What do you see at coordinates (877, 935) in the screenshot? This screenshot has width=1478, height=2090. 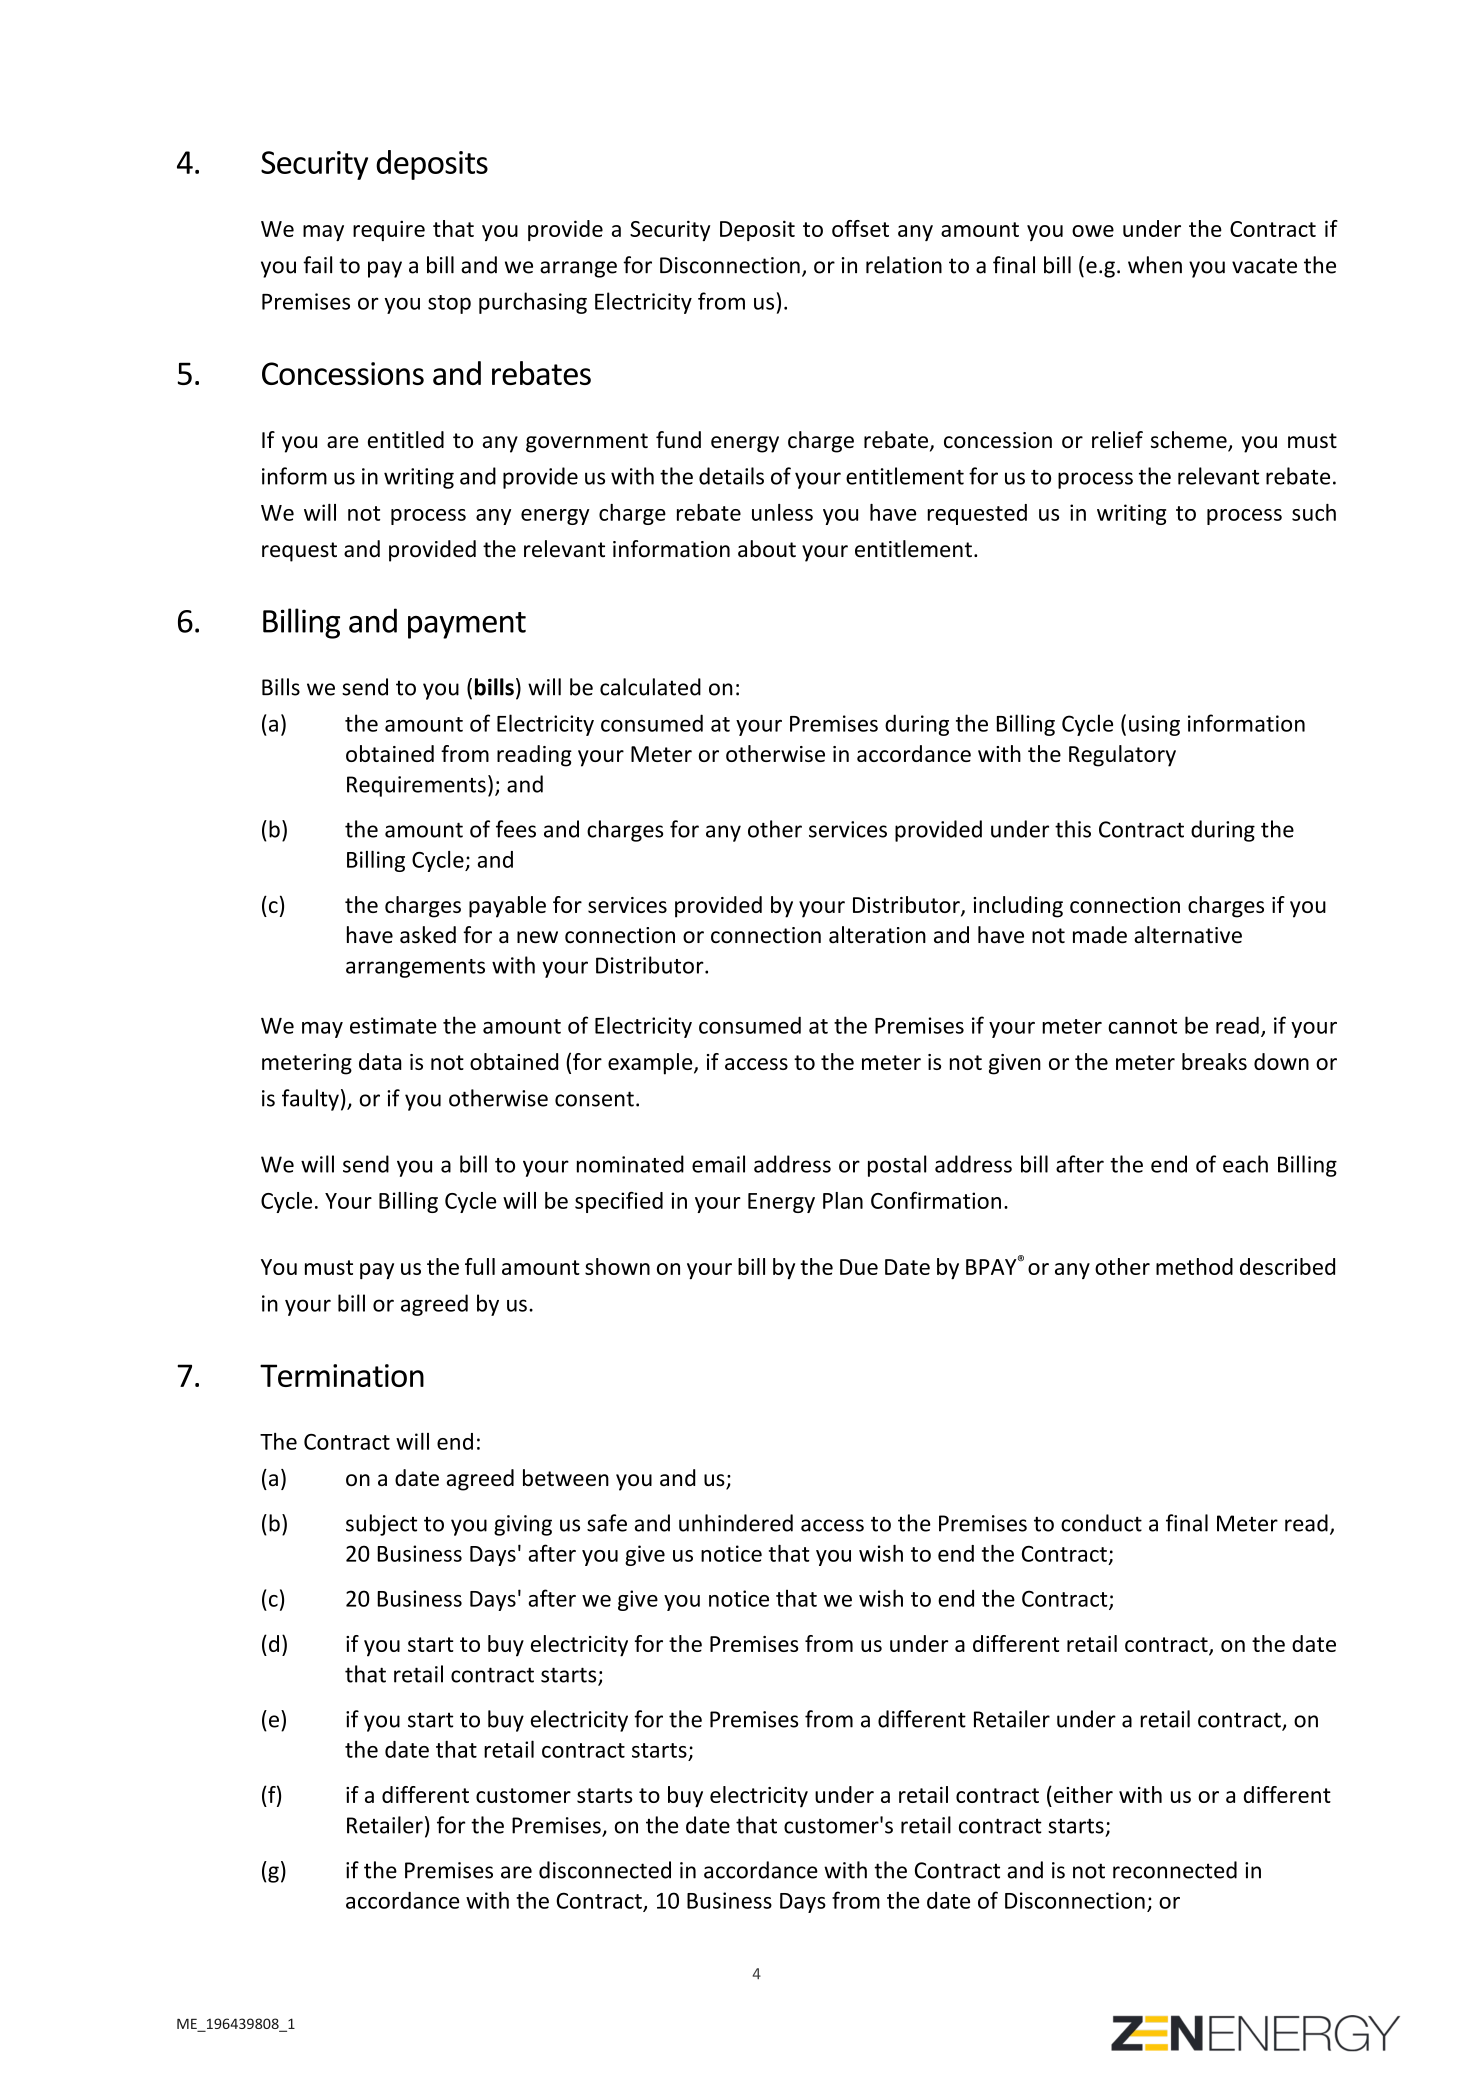 I see `alteration` at bounding box center [877, 935].
